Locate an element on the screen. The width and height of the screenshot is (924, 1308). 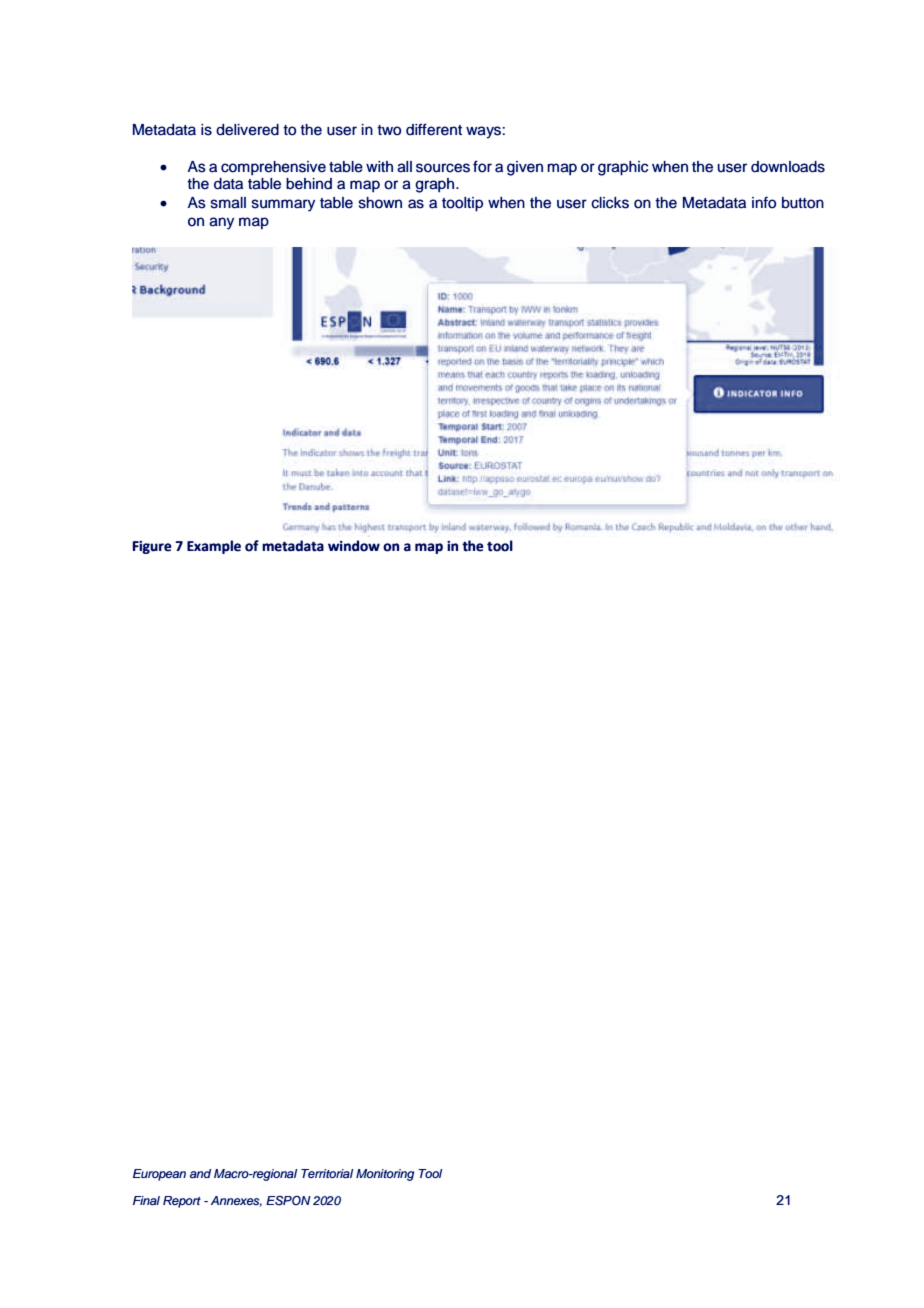
and is located at coordinates (200, 1173).
